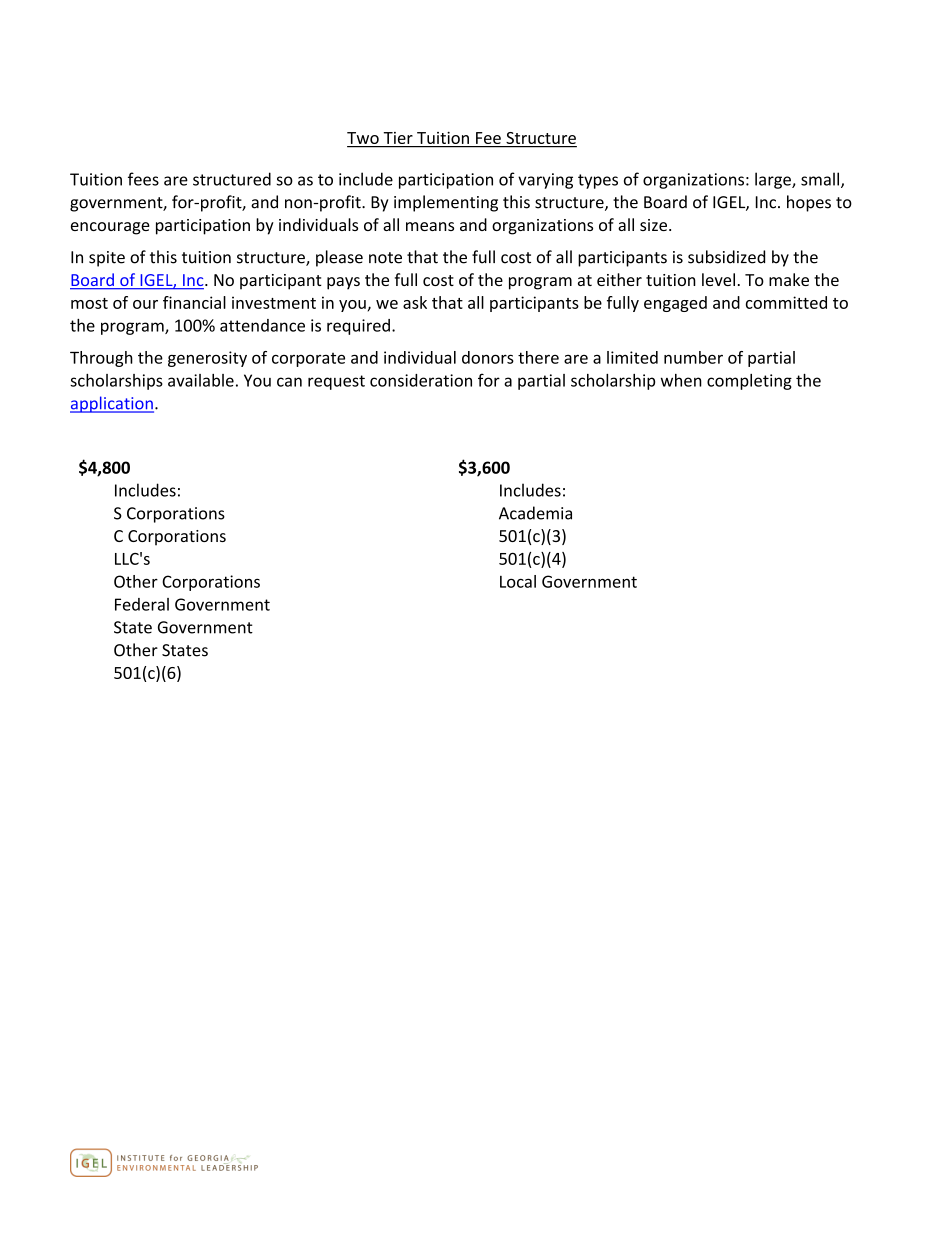  What do you see at coordinates (142, 604) in the page?
I see `Federal` at bounding box center [142, 604].
